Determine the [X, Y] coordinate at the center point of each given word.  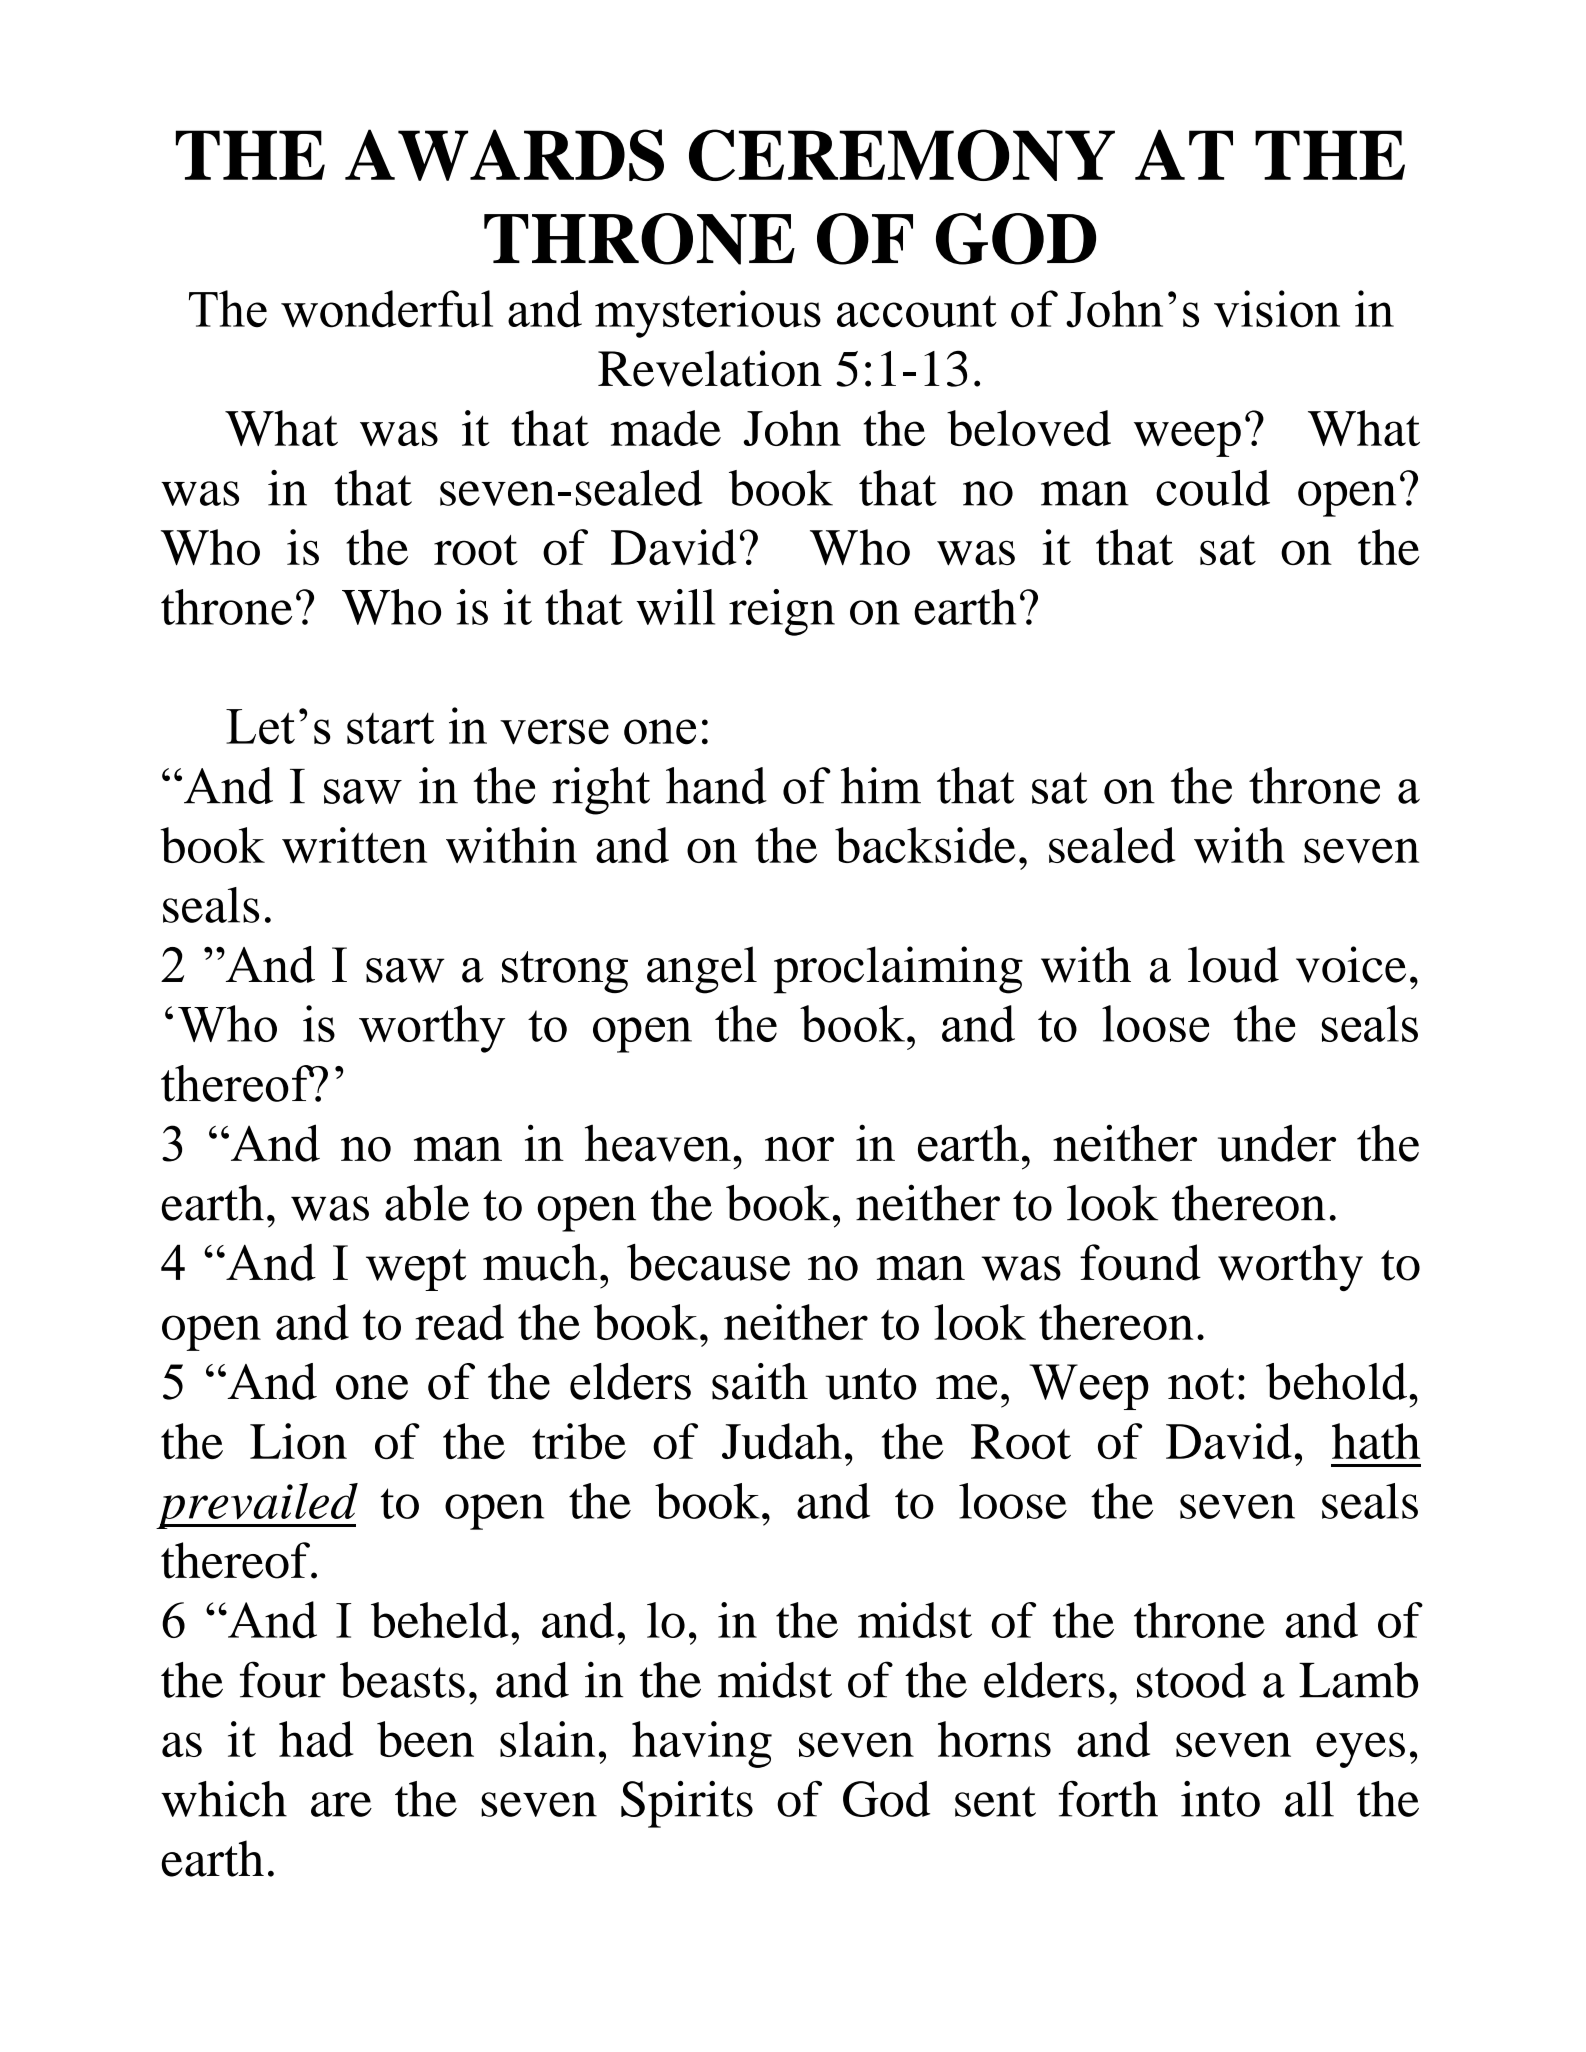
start [390, 728]
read [459, 1322]
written [354, 845]
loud [1233, 964]
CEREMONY [902, 155]
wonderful [387, 309]
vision [1277, 309]
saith [760, 1381]
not [1201, 1384]
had [316, 1739]
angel [702, 970]
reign [782, 612]
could [1213, 488]
